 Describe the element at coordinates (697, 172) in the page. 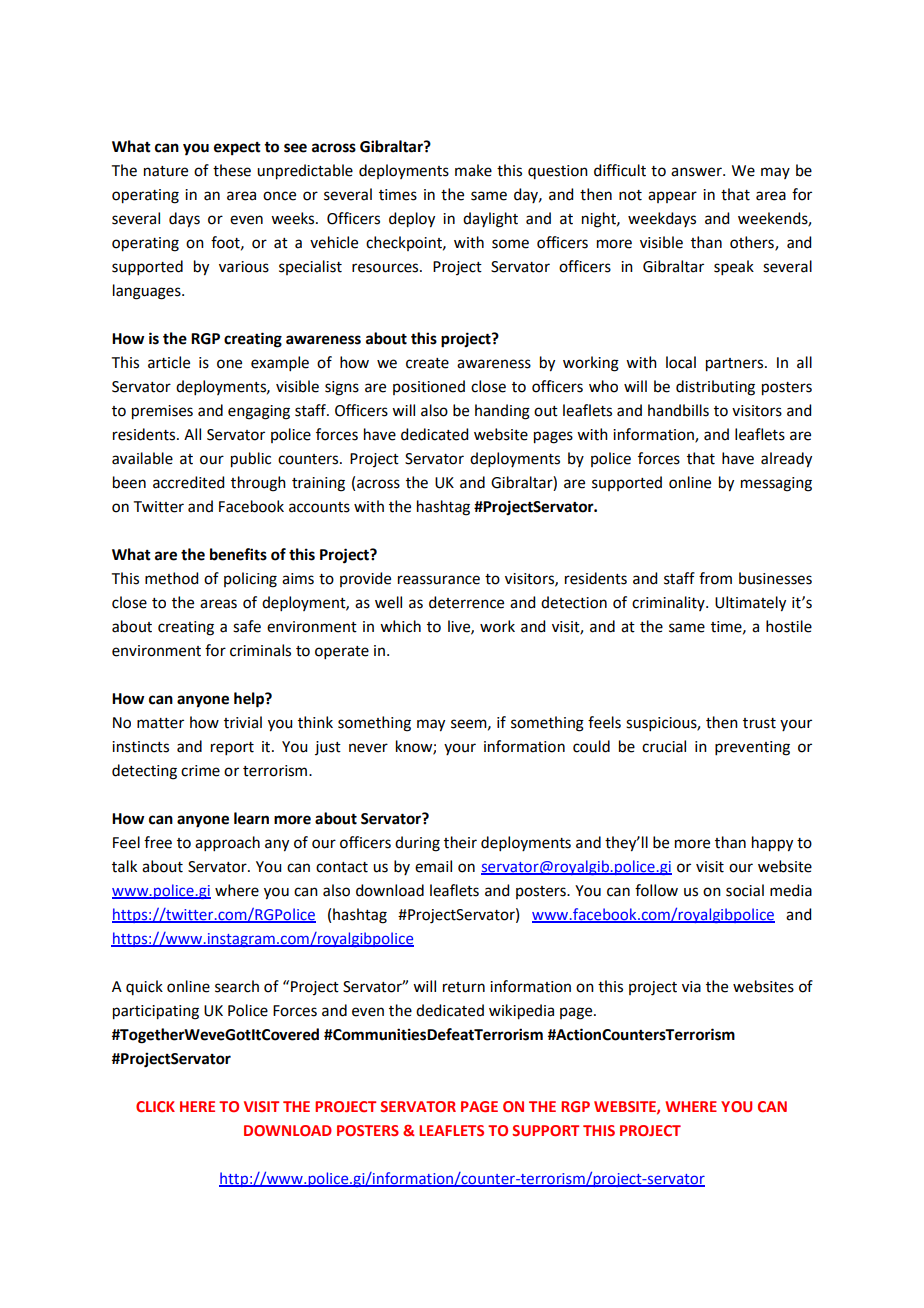

I see `answer` at that location.
